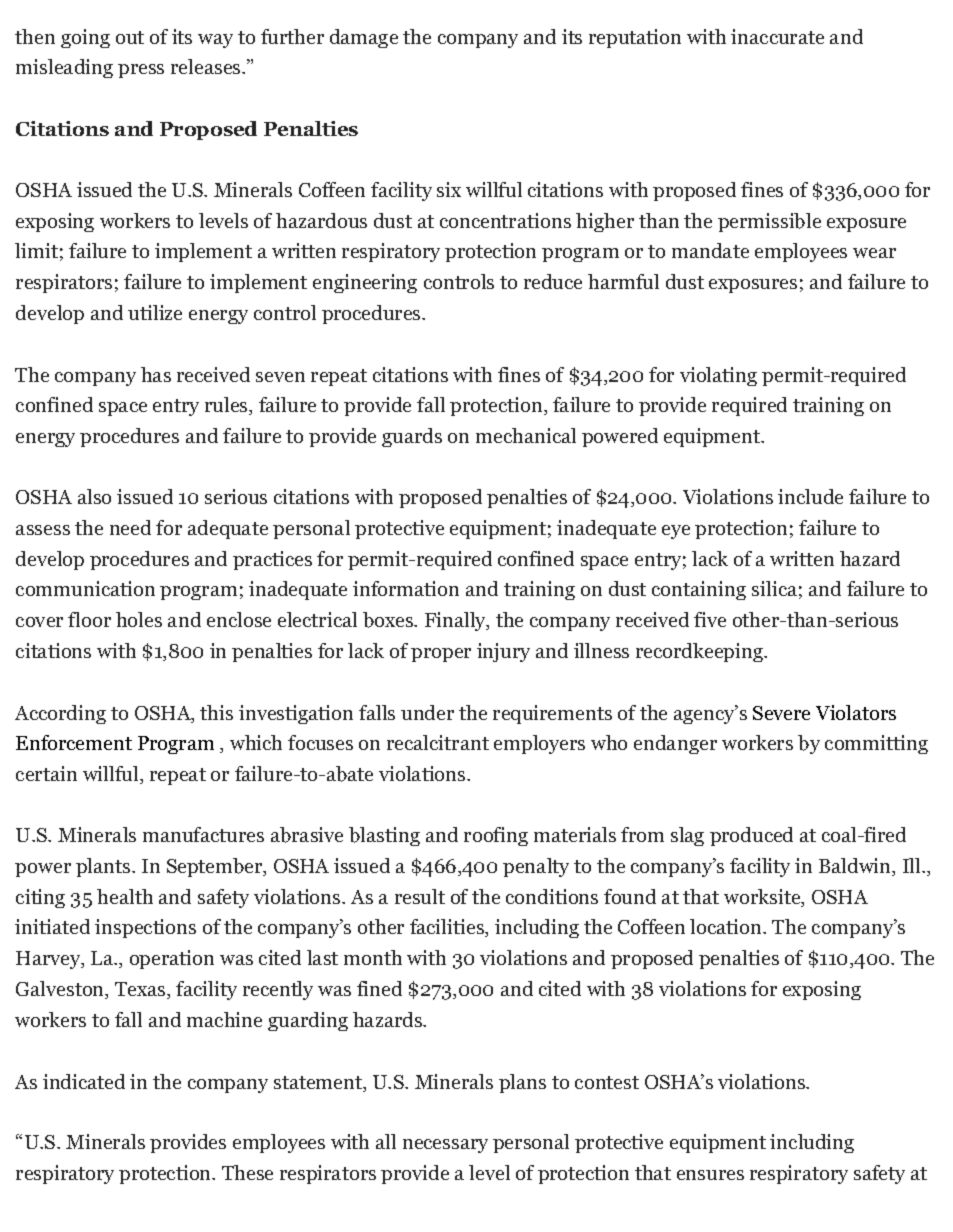 This screenshot has height=1232, width=953. I want to click on ensures, so click(710, 1175).
